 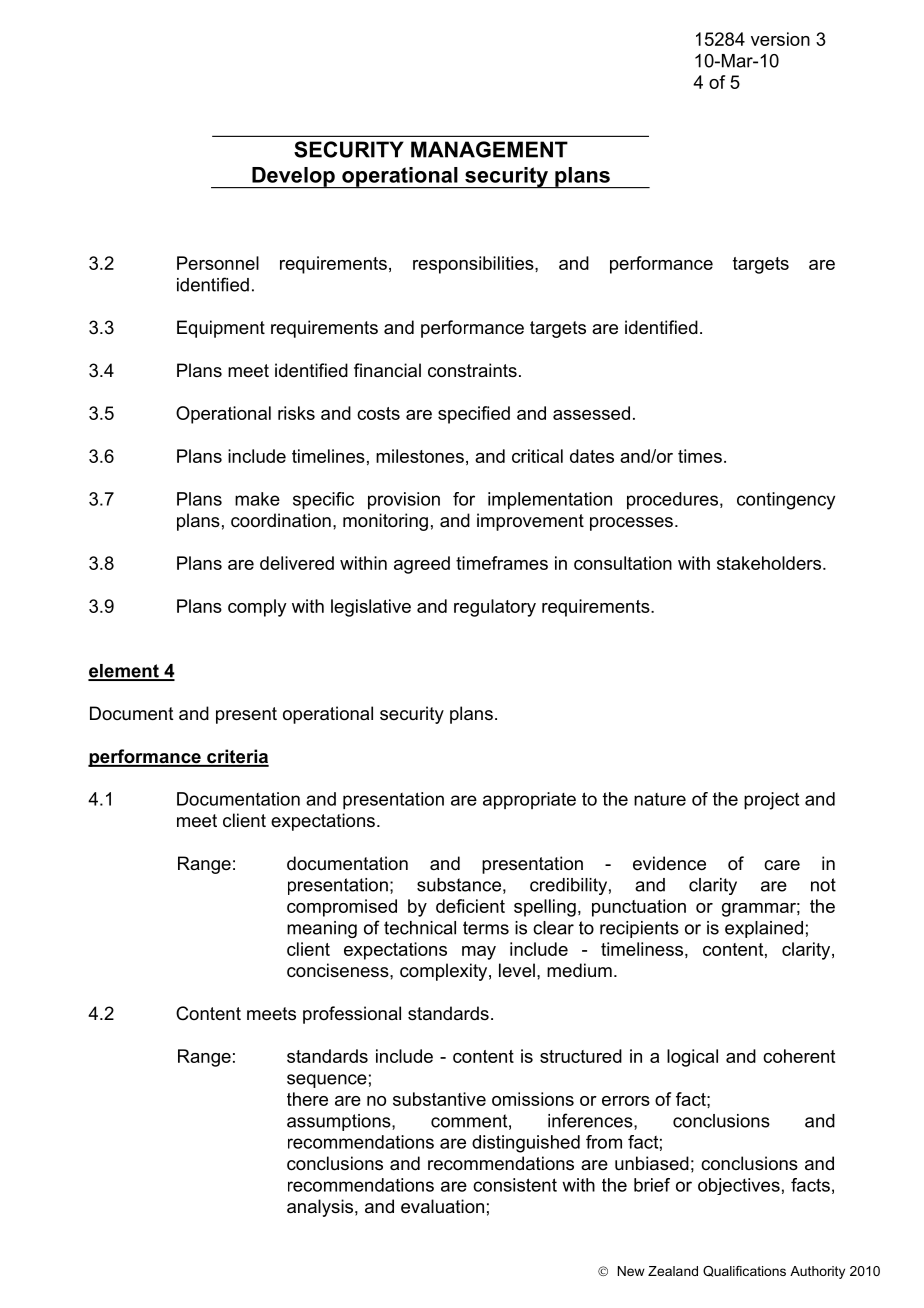 What do you see at coordinates (293, 177) in the image?
I see `Develop` at bounding box center [293, 177].
